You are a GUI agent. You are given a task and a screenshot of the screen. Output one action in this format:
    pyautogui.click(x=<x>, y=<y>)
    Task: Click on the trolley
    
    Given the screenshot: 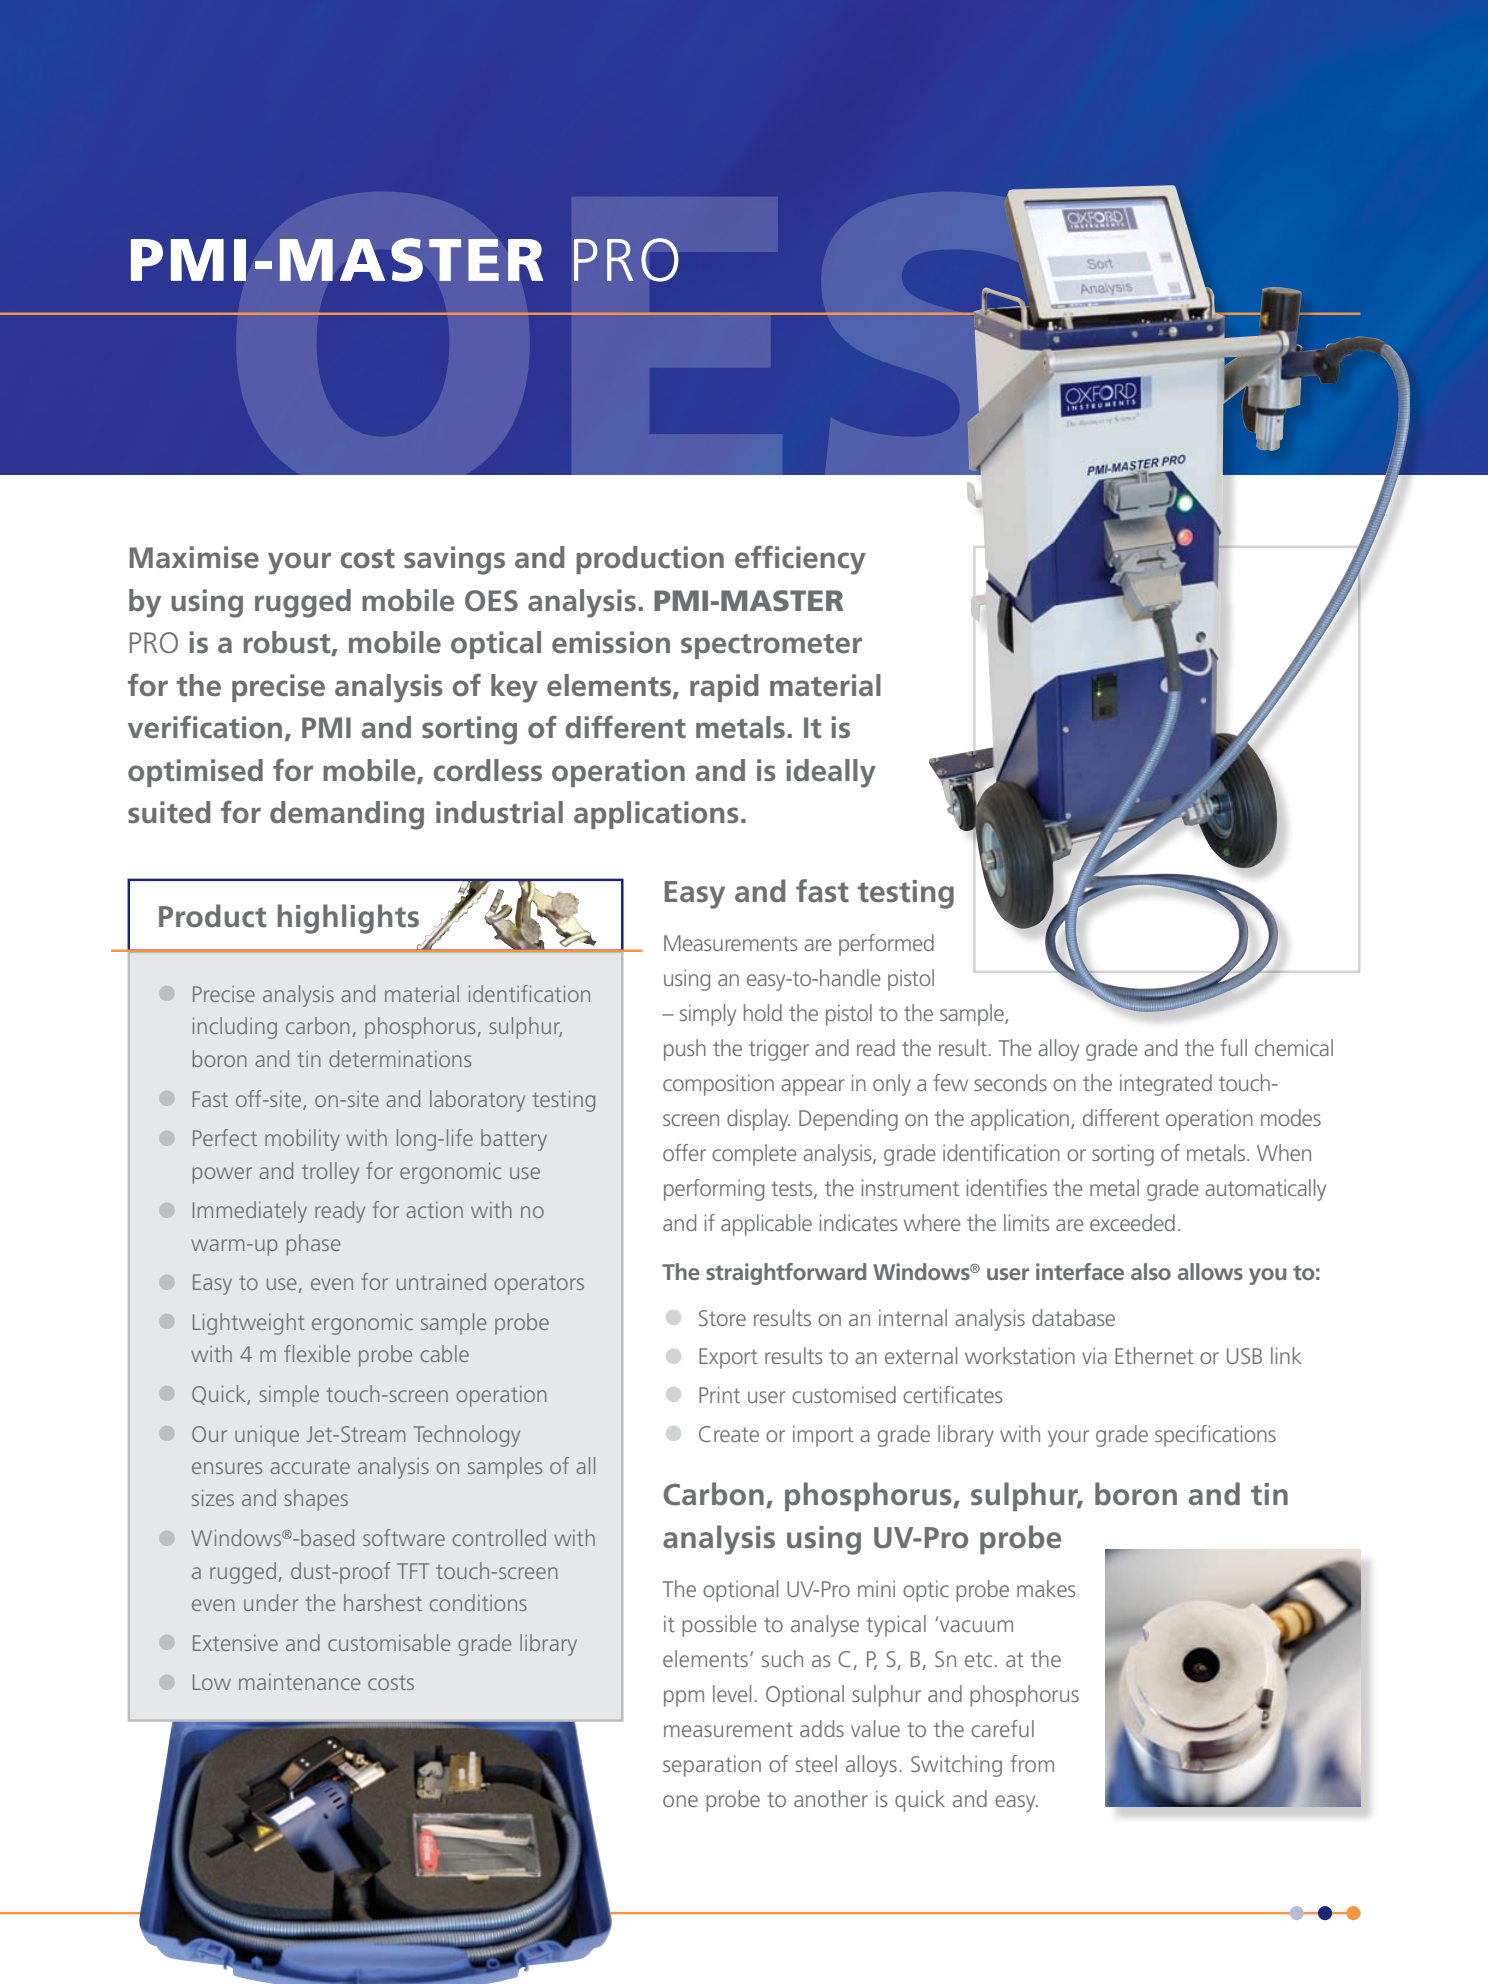 What is the action you would take?
    pyautogui.click(x=330, y=1173)
